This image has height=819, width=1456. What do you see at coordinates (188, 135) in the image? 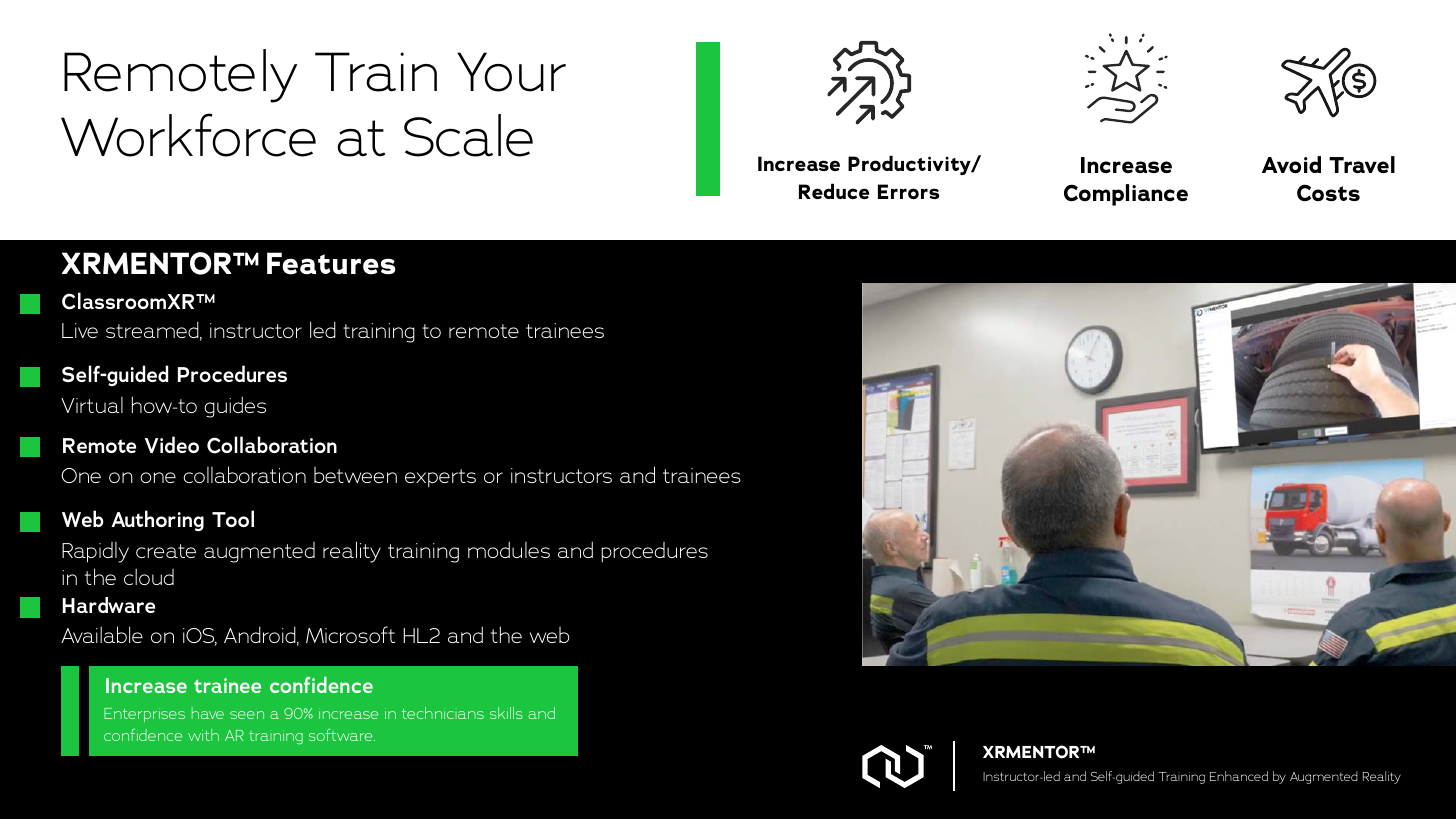
I see `Workforce` at bounding box center [188, 135].
